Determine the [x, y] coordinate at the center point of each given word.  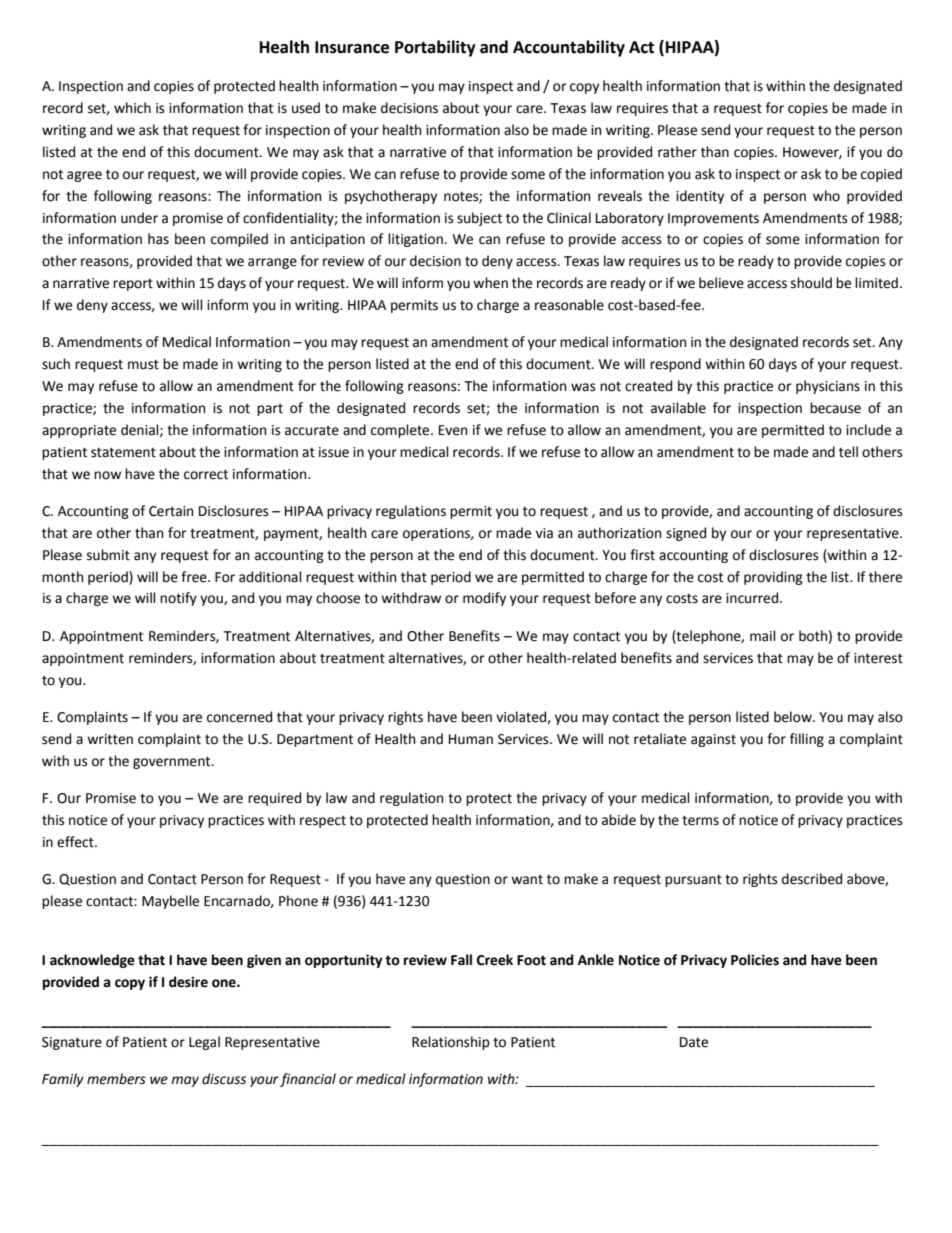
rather [677, 152]
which [132, 108]
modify [484, 599]
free [195, 577]
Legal [204, 1043]
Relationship [451, 1043]
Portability [435, 48]
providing [773, 578]
